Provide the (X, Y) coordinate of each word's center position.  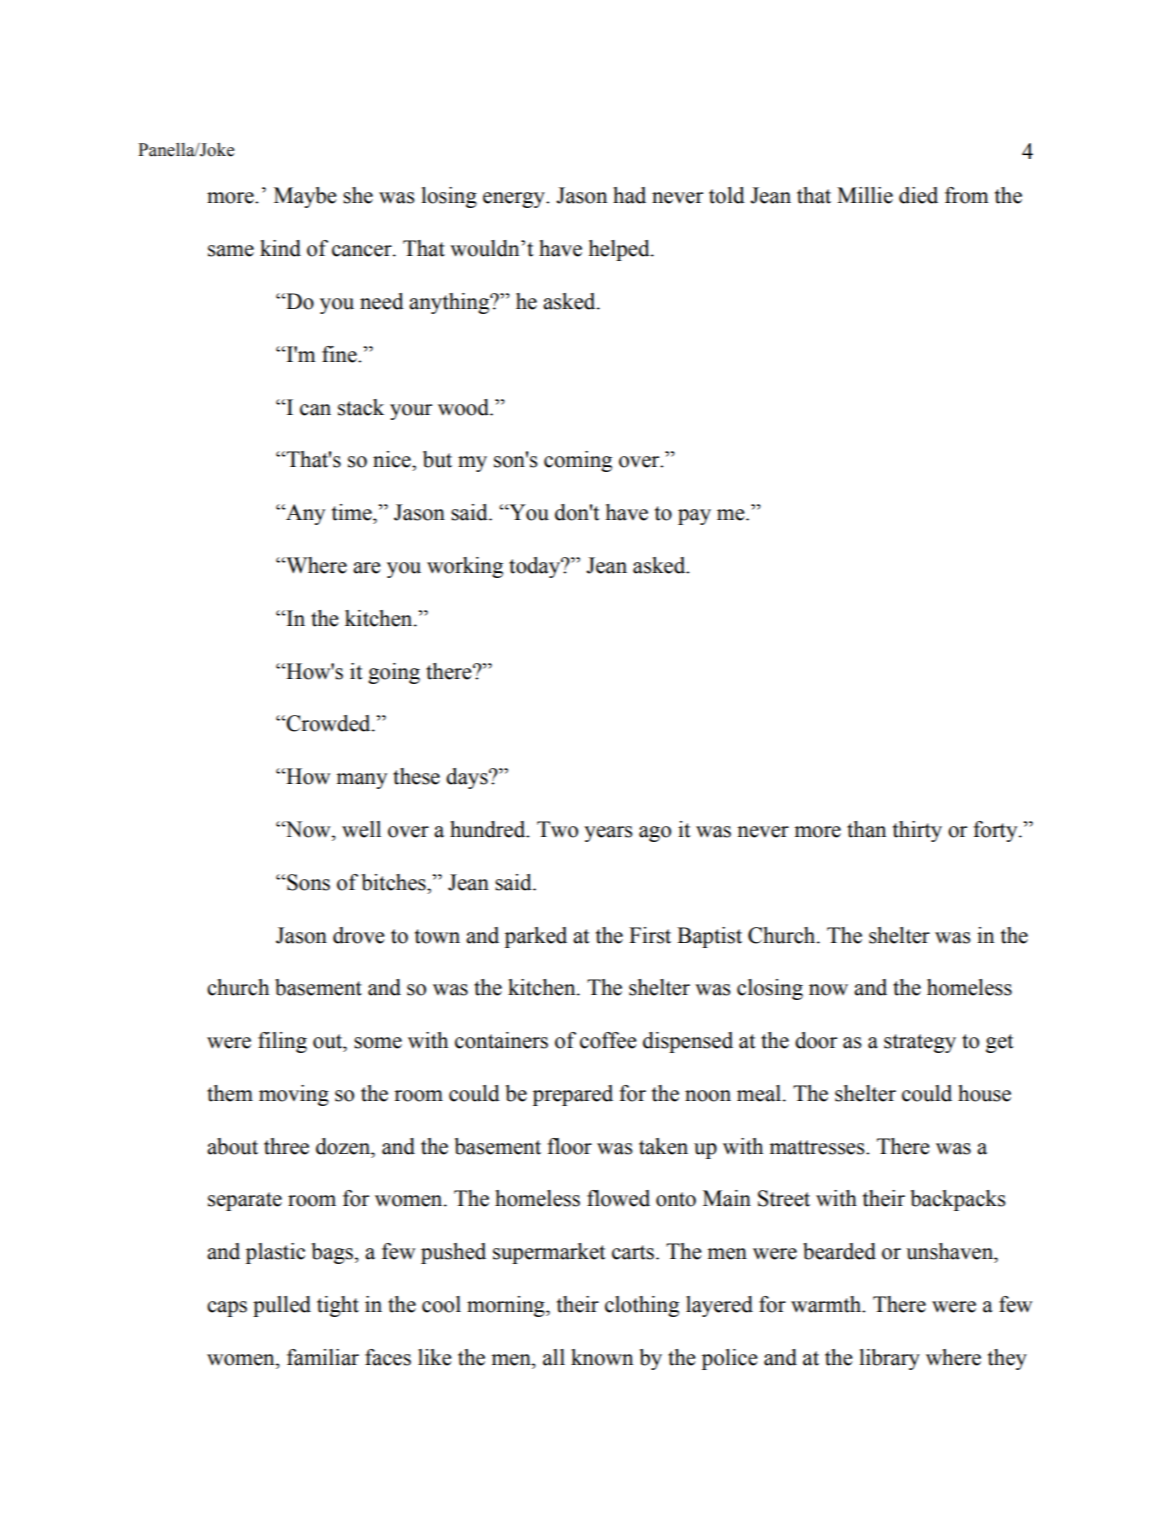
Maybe (305, 197)
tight (338, 1306)
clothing (642, 1306)
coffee (608, 1040)
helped (620, 250)
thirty (917, 831)
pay (694, 517)
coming (578, 461)
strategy (920, 1043)
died (918, 195)
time (353, 512)
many (361, 781)
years (608, 834)
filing (282, 1042)
